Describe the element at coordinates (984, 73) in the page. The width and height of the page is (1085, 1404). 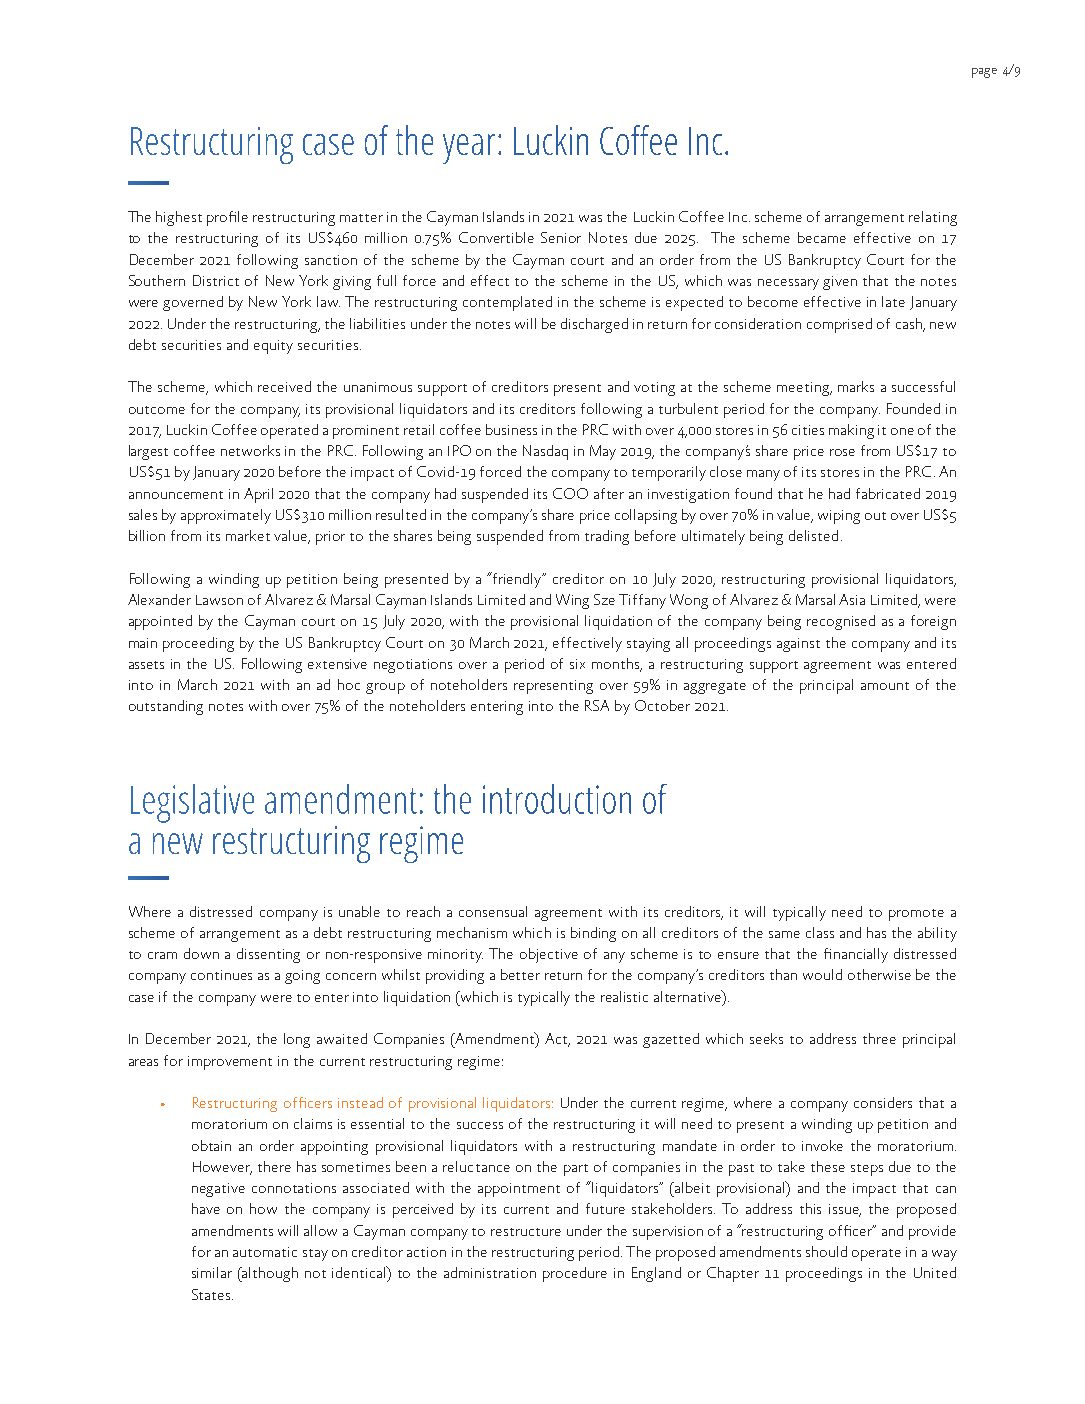
I see `page` at that location.
